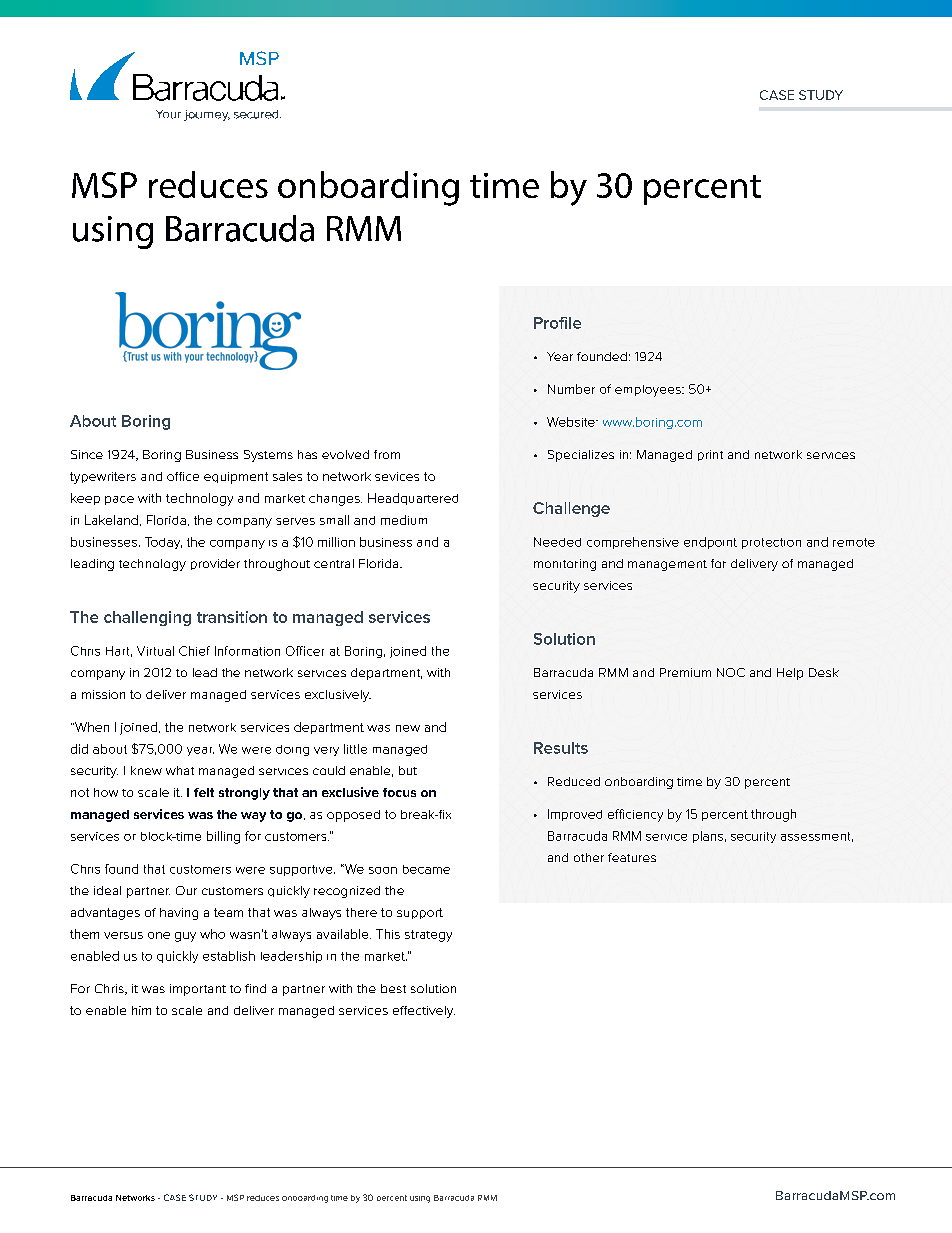  Describe the element at coordinates (557, 542) in the screenshot. I see `Needed` at that location.
